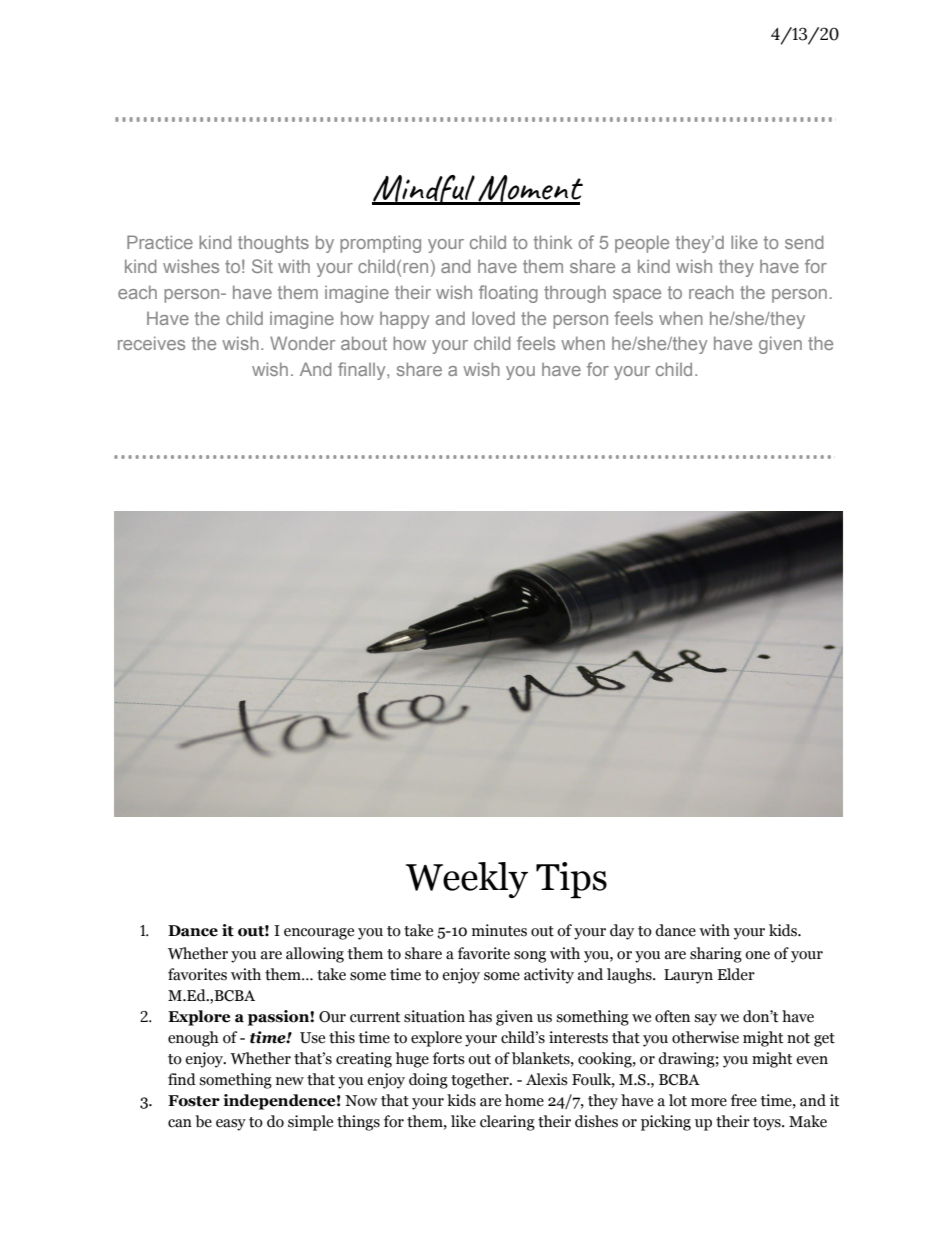 The height and width of the document is (1233, 952). What do you see at coordinates (481, 1081) in the document?
I see `together` at bounding box center [481, 1081].
